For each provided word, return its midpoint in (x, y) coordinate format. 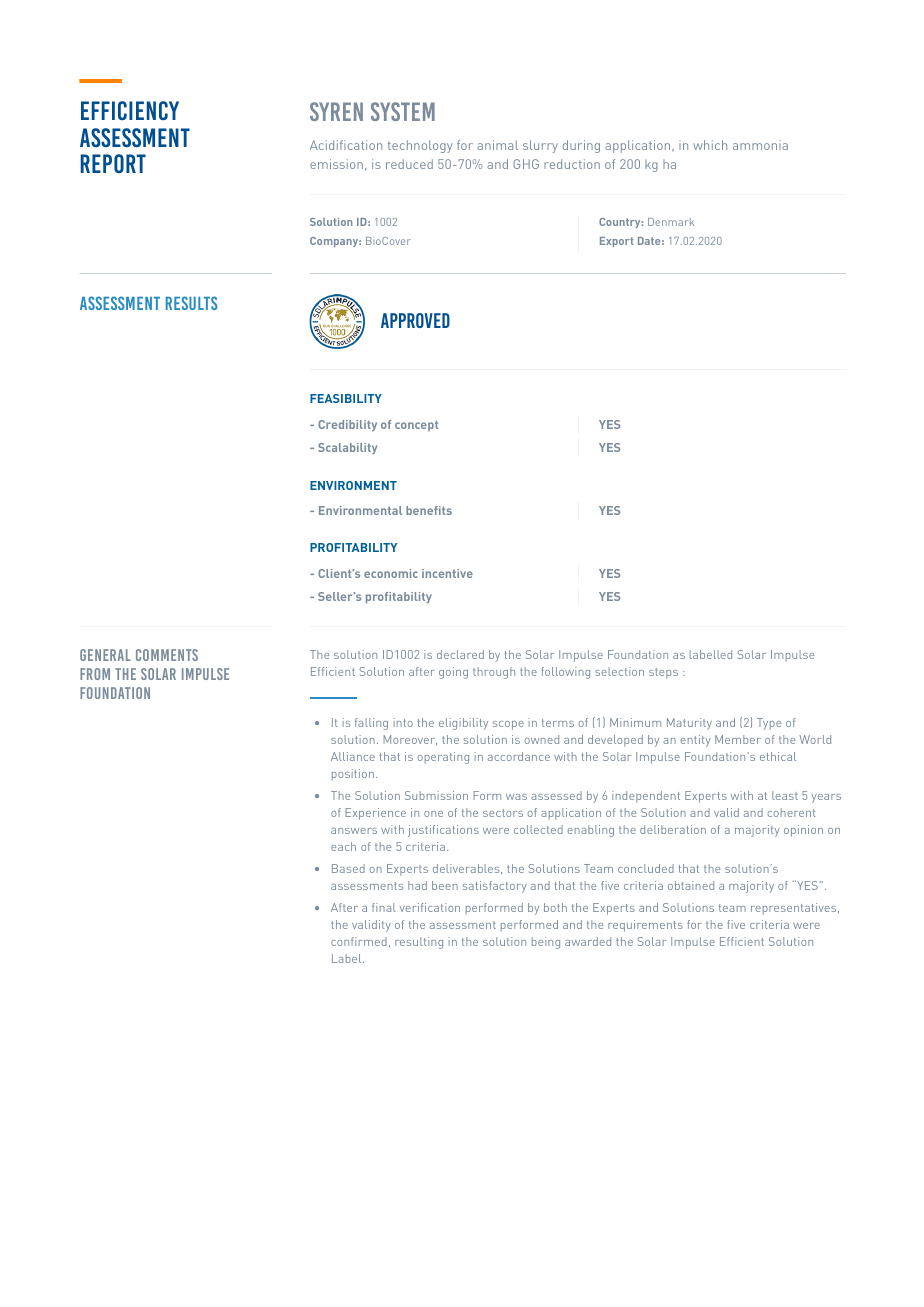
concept (416, 426)
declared (460, 654)
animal (497, 145)
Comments (167, 655)
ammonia (760, 145)
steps (663, 673)
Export (617, 242)
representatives (795, 909)
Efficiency (130, 110)
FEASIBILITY (346, 398)
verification (430, 907)
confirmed (359, 941)
